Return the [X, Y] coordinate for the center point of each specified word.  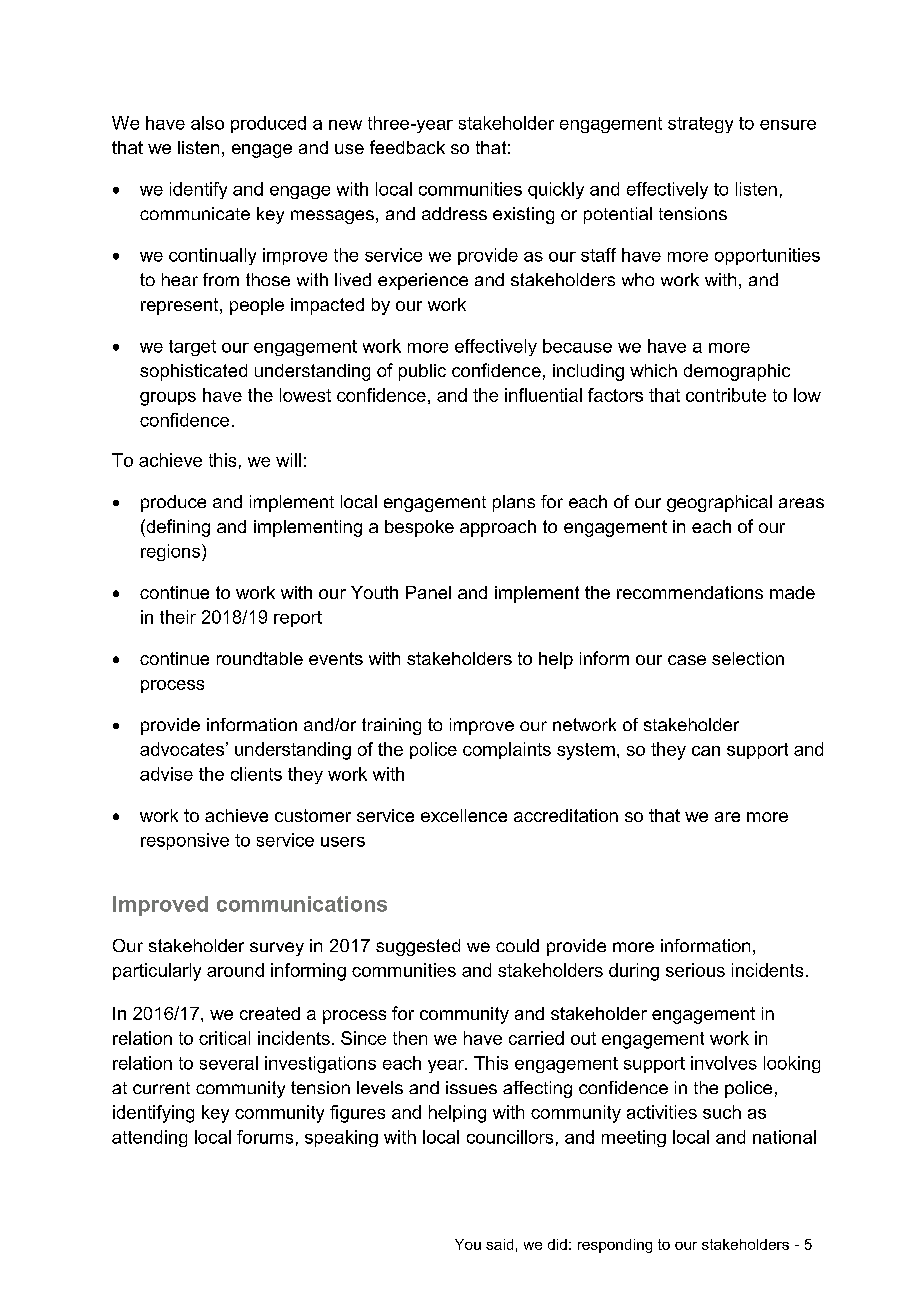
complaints [507, 750]
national [784, 1137]
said [499, 1244]
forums [265, 1137]
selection [748, 658]
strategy [700, 125]
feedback [407, 147]
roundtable [260, 658]
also [207, 123]
